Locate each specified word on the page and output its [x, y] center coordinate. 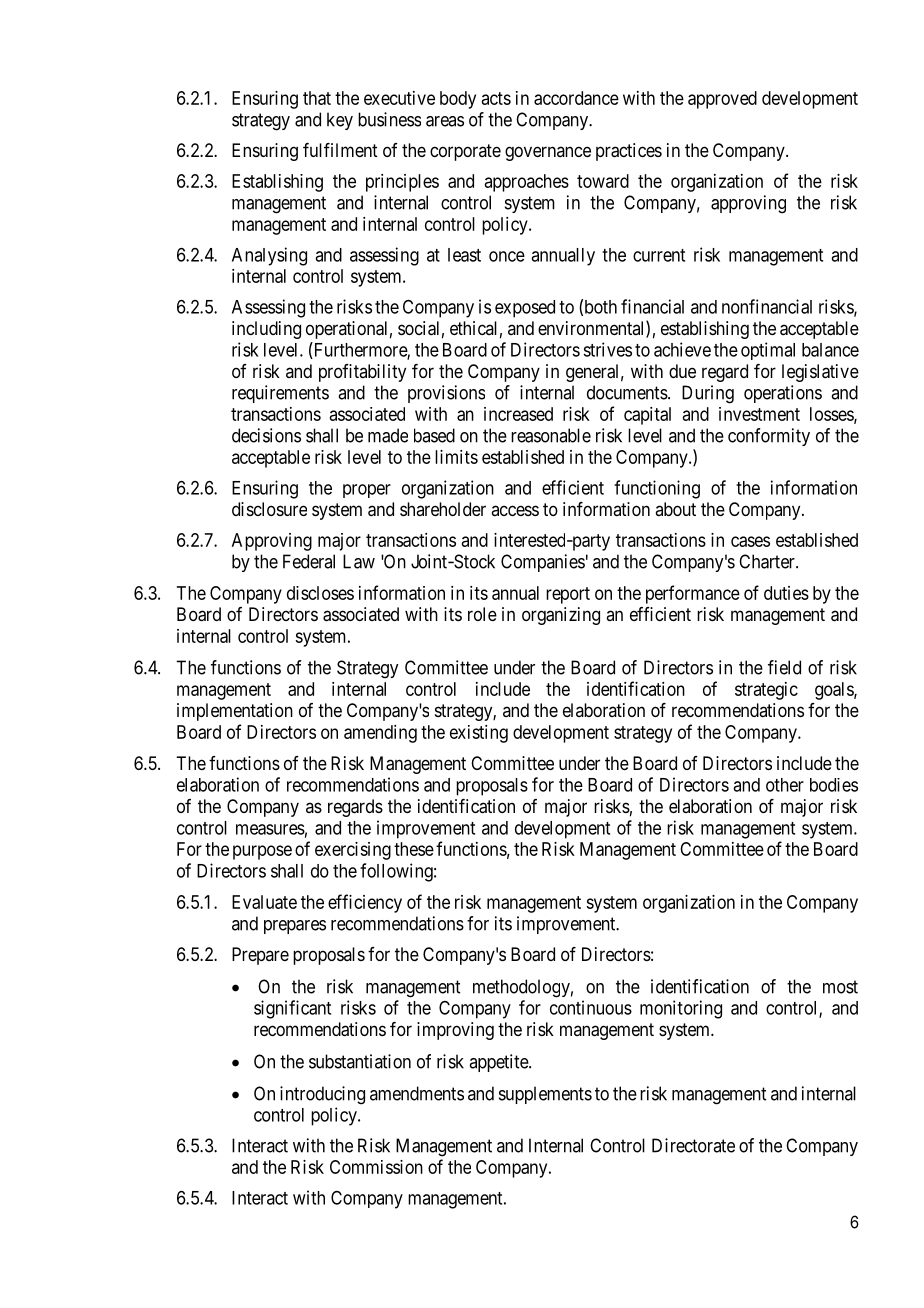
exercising [353, 851]
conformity [769, 437]
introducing [322, 1095]
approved [722, 100]
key [340, 121]
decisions [266, 435]
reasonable [551, 435]
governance [548, 153]
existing [479, 734]
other [785, 785]
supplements [545, 1095]
